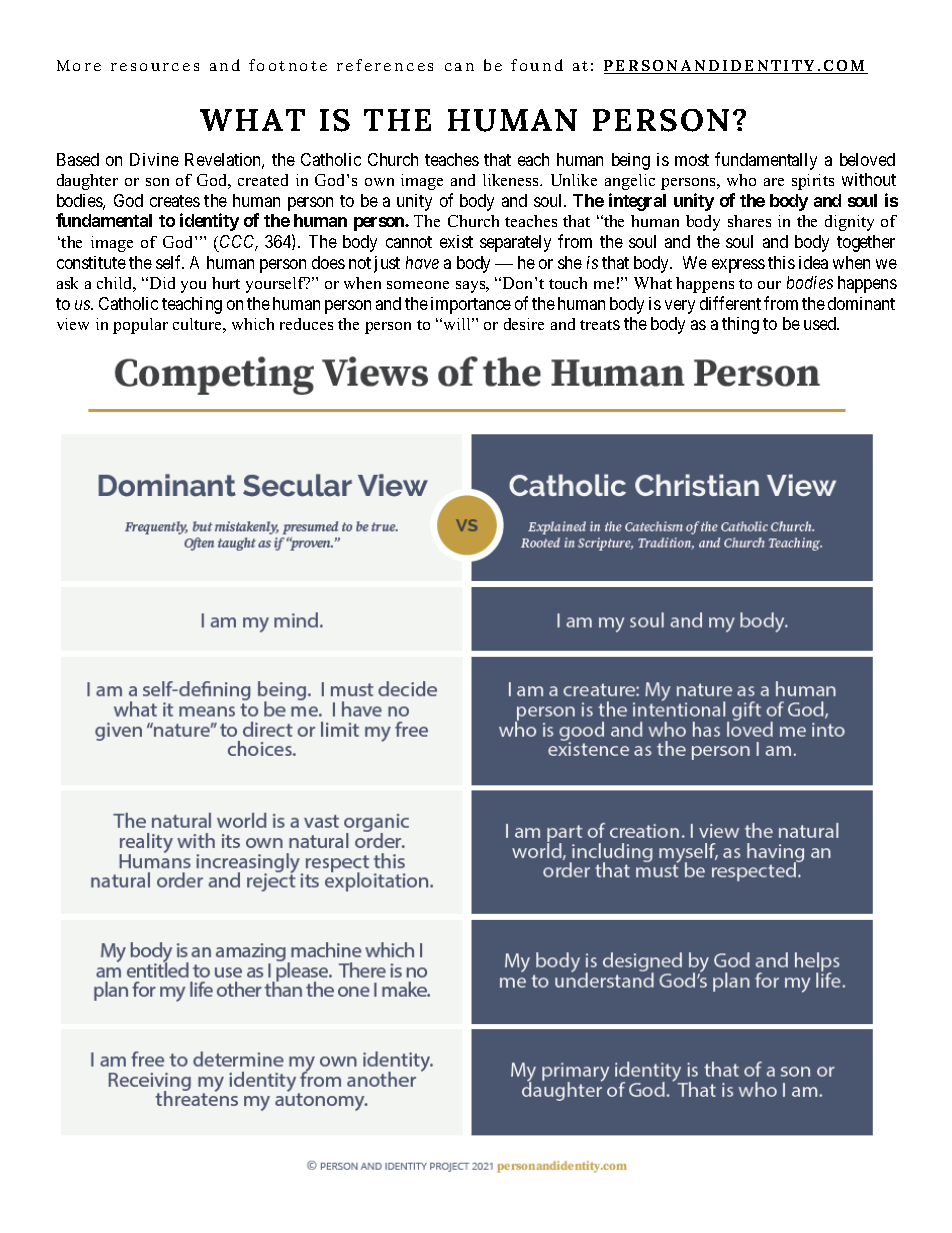 This screenshot has height=1233, width=952. Describe the element at coordinates (692, 160) in the screenshot. I see `most` at that location.
